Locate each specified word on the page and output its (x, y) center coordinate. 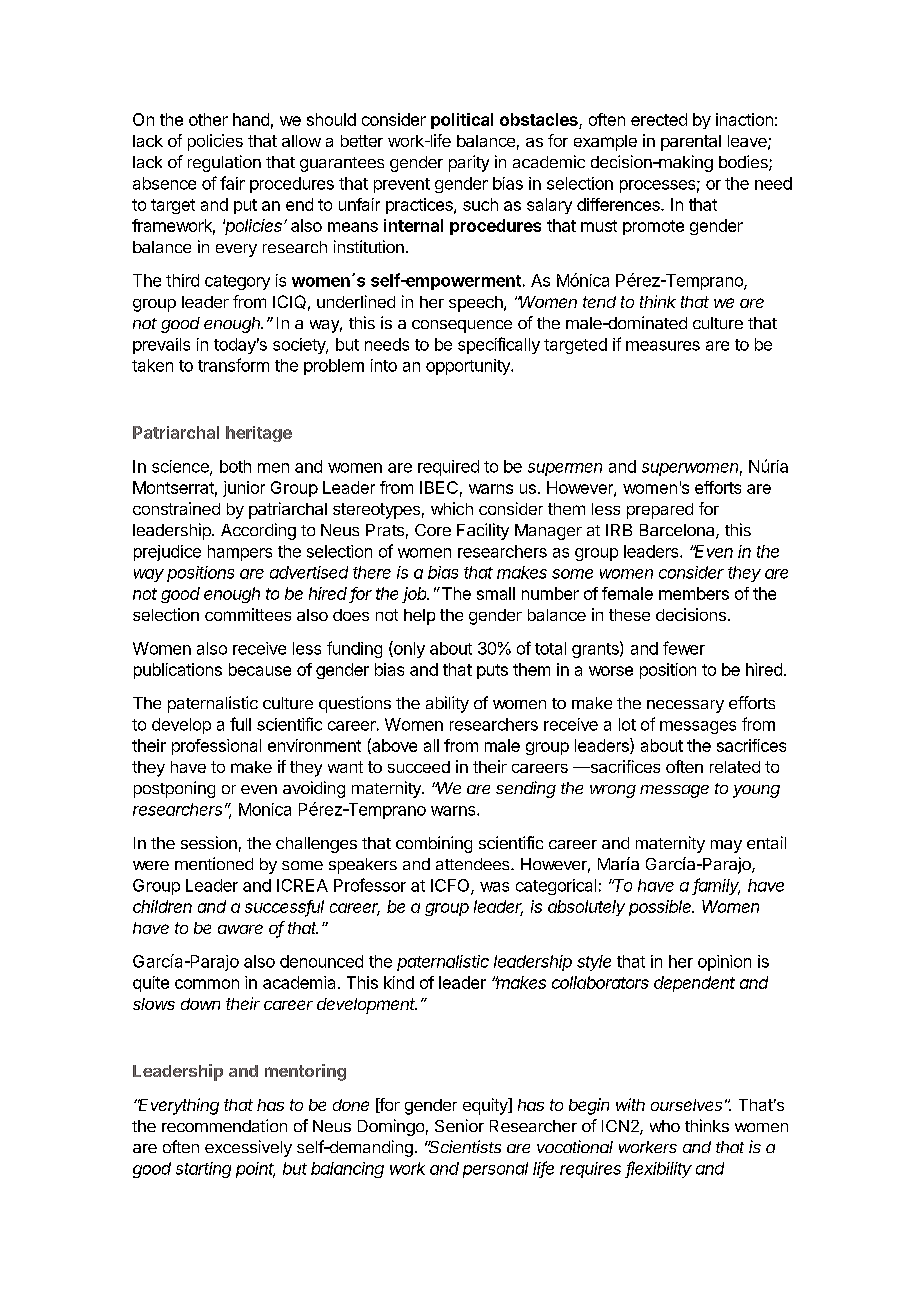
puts (492, 671)
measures (663, 346)
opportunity (469, 367)
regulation (224, 163)
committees (248, 614)
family (716, 886)
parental (691, 143)
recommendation (224, 1125)
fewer (684, 648)
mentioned (214, 863)
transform (233, 365)
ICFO (451, 886)
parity (469, 163)
